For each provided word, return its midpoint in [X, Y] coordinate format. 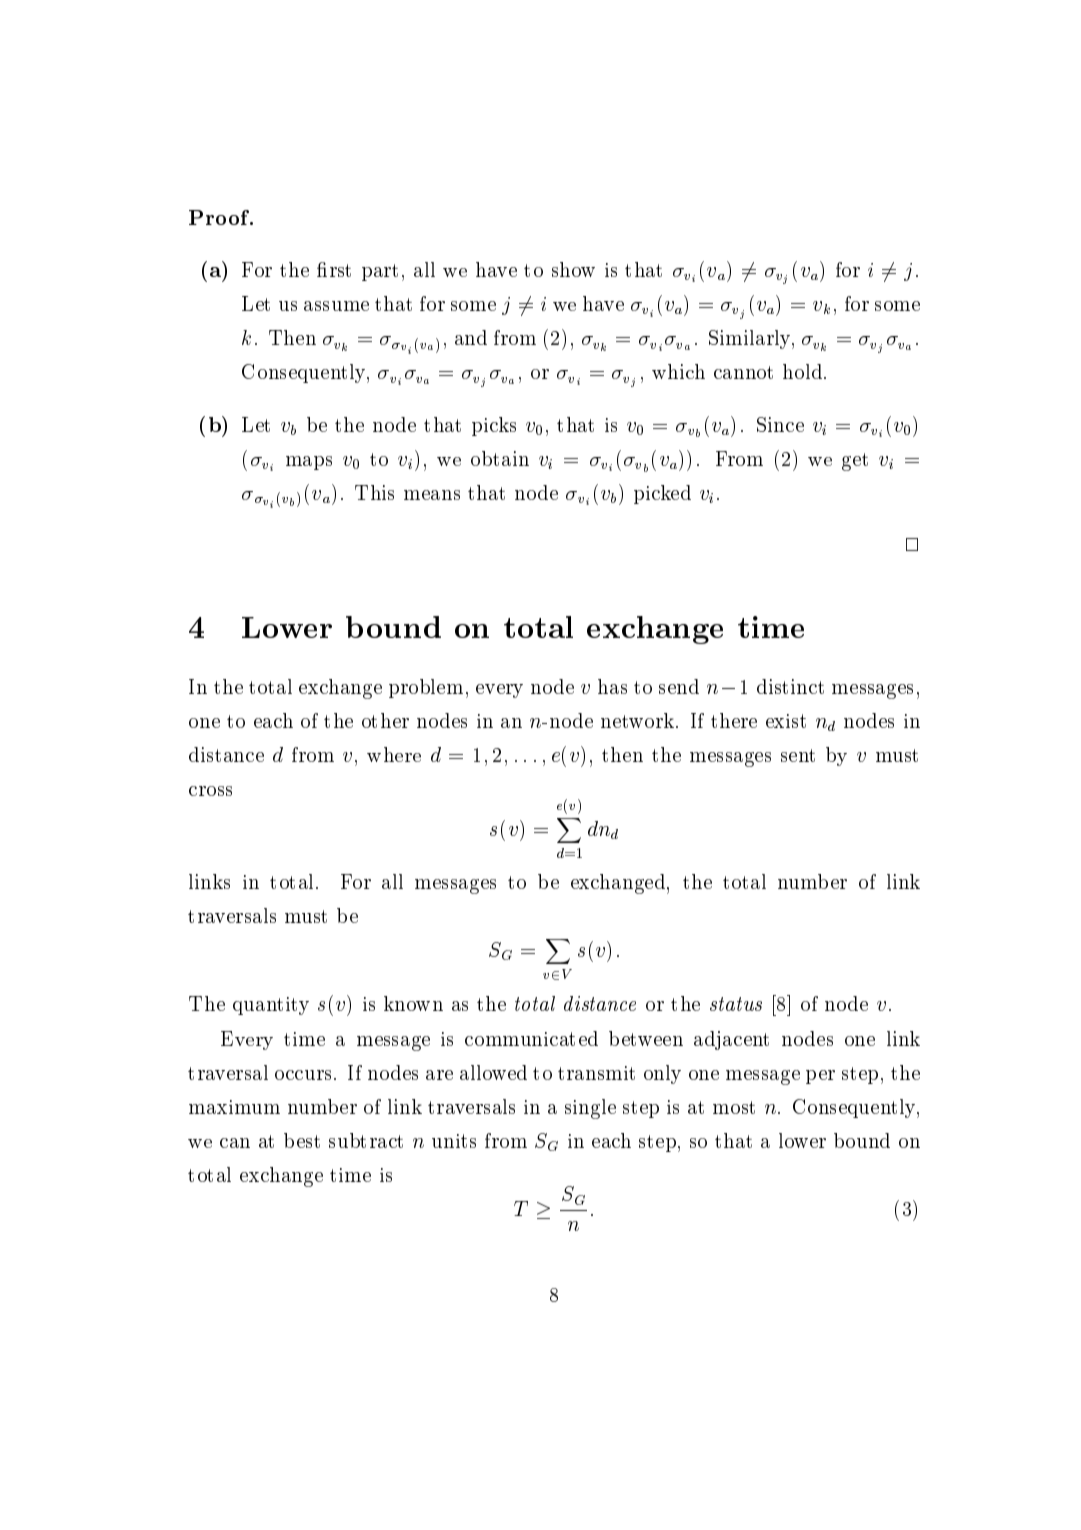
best [302, 1140]
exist [786, 721]
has [612, 686]
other [385, 720]
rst [340, 270]
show [573, 269]
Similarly [751, 339]
